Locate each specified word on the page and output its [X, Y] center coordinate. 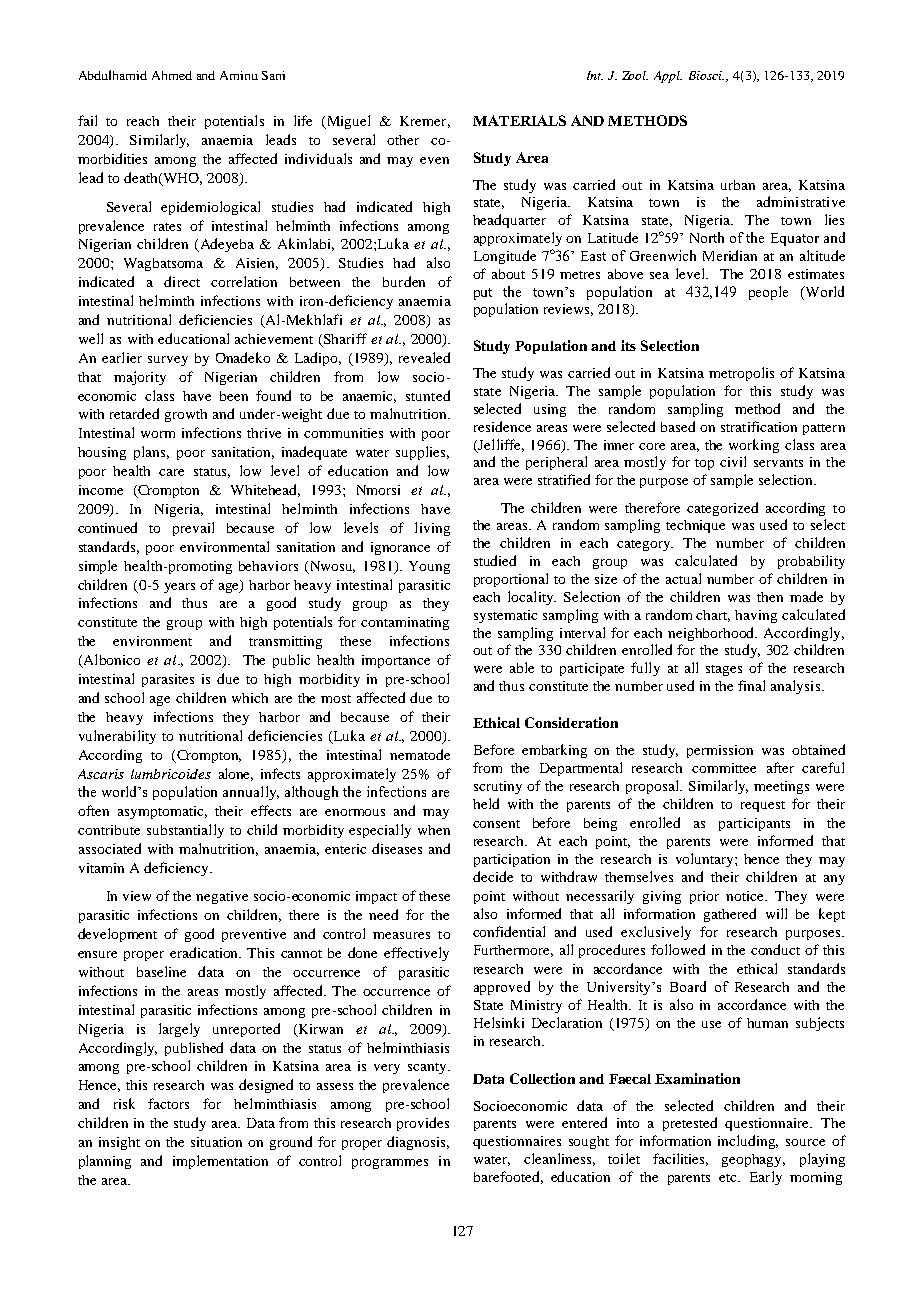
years [179, 588]
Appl [668, 77]
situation [216, 1142]
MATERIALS [519, 120]
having [756, 616]
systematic [505, 616]
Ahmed [172, 75]
